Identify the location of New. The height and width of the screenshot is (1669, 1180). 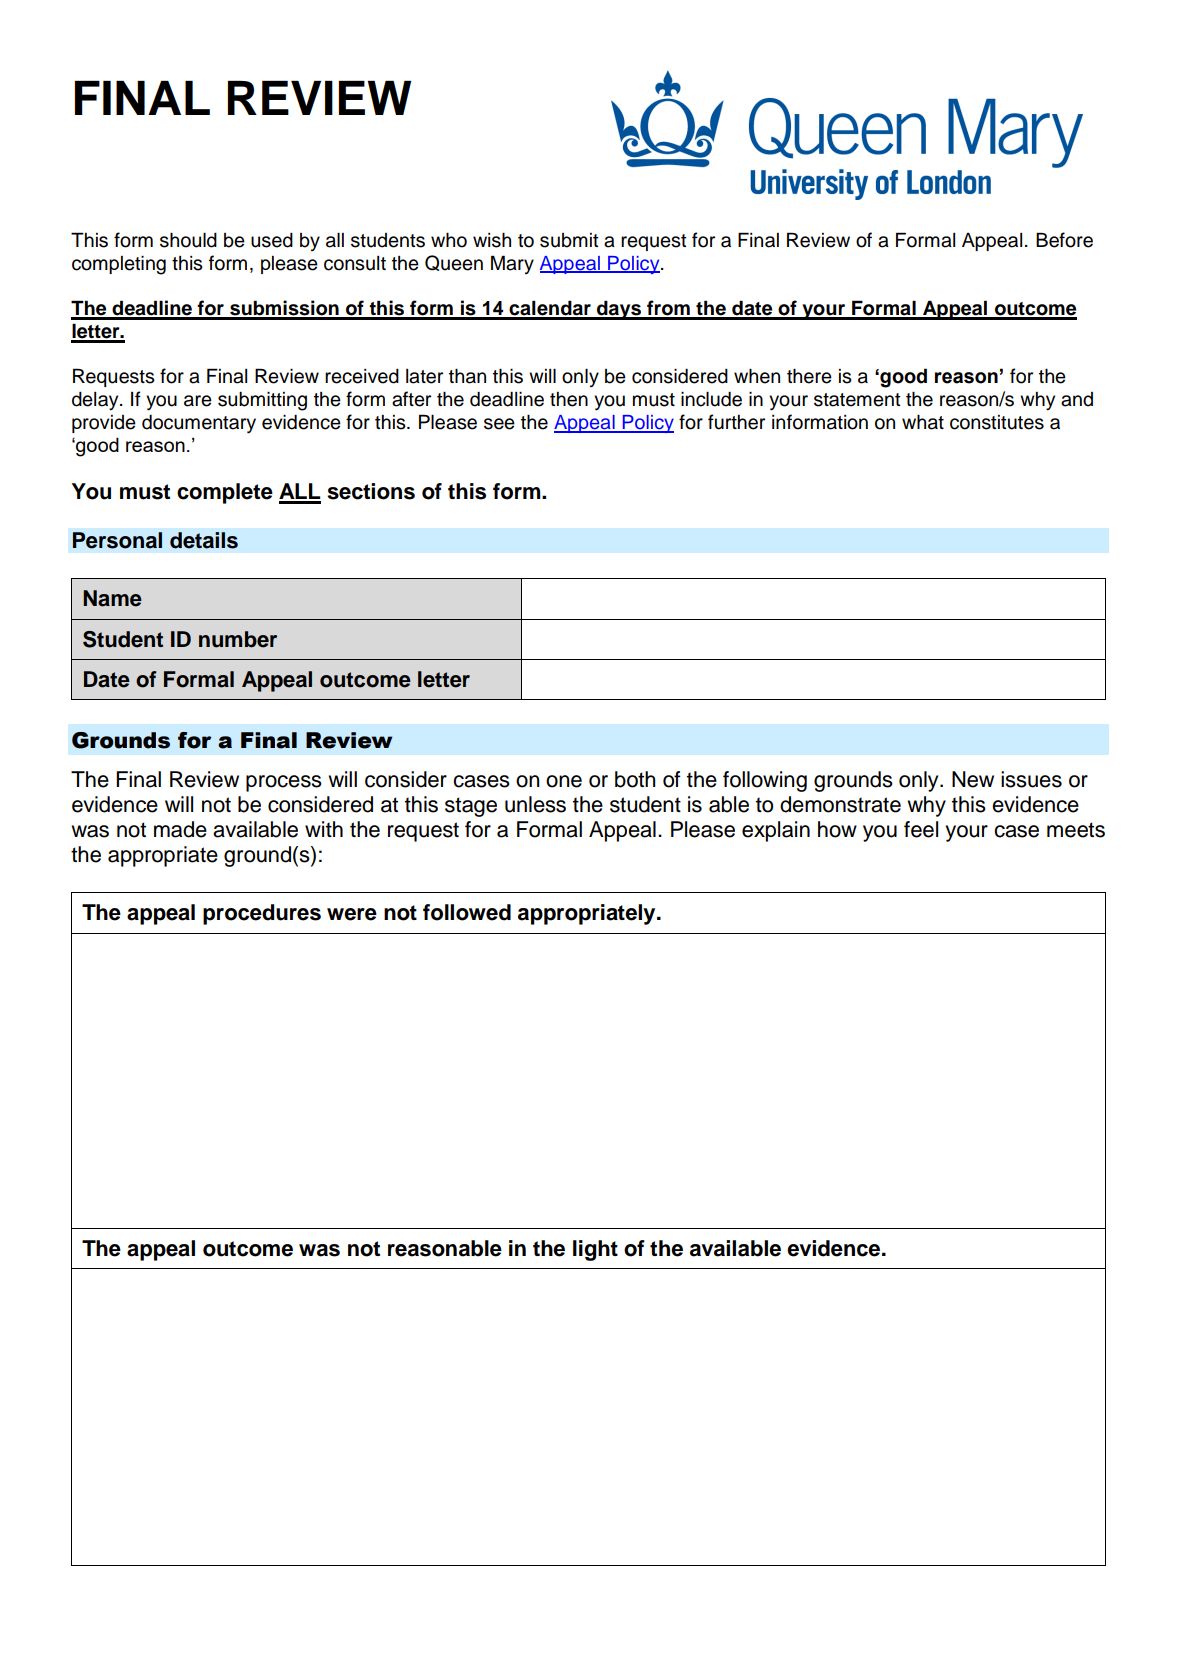
(973, 779).
